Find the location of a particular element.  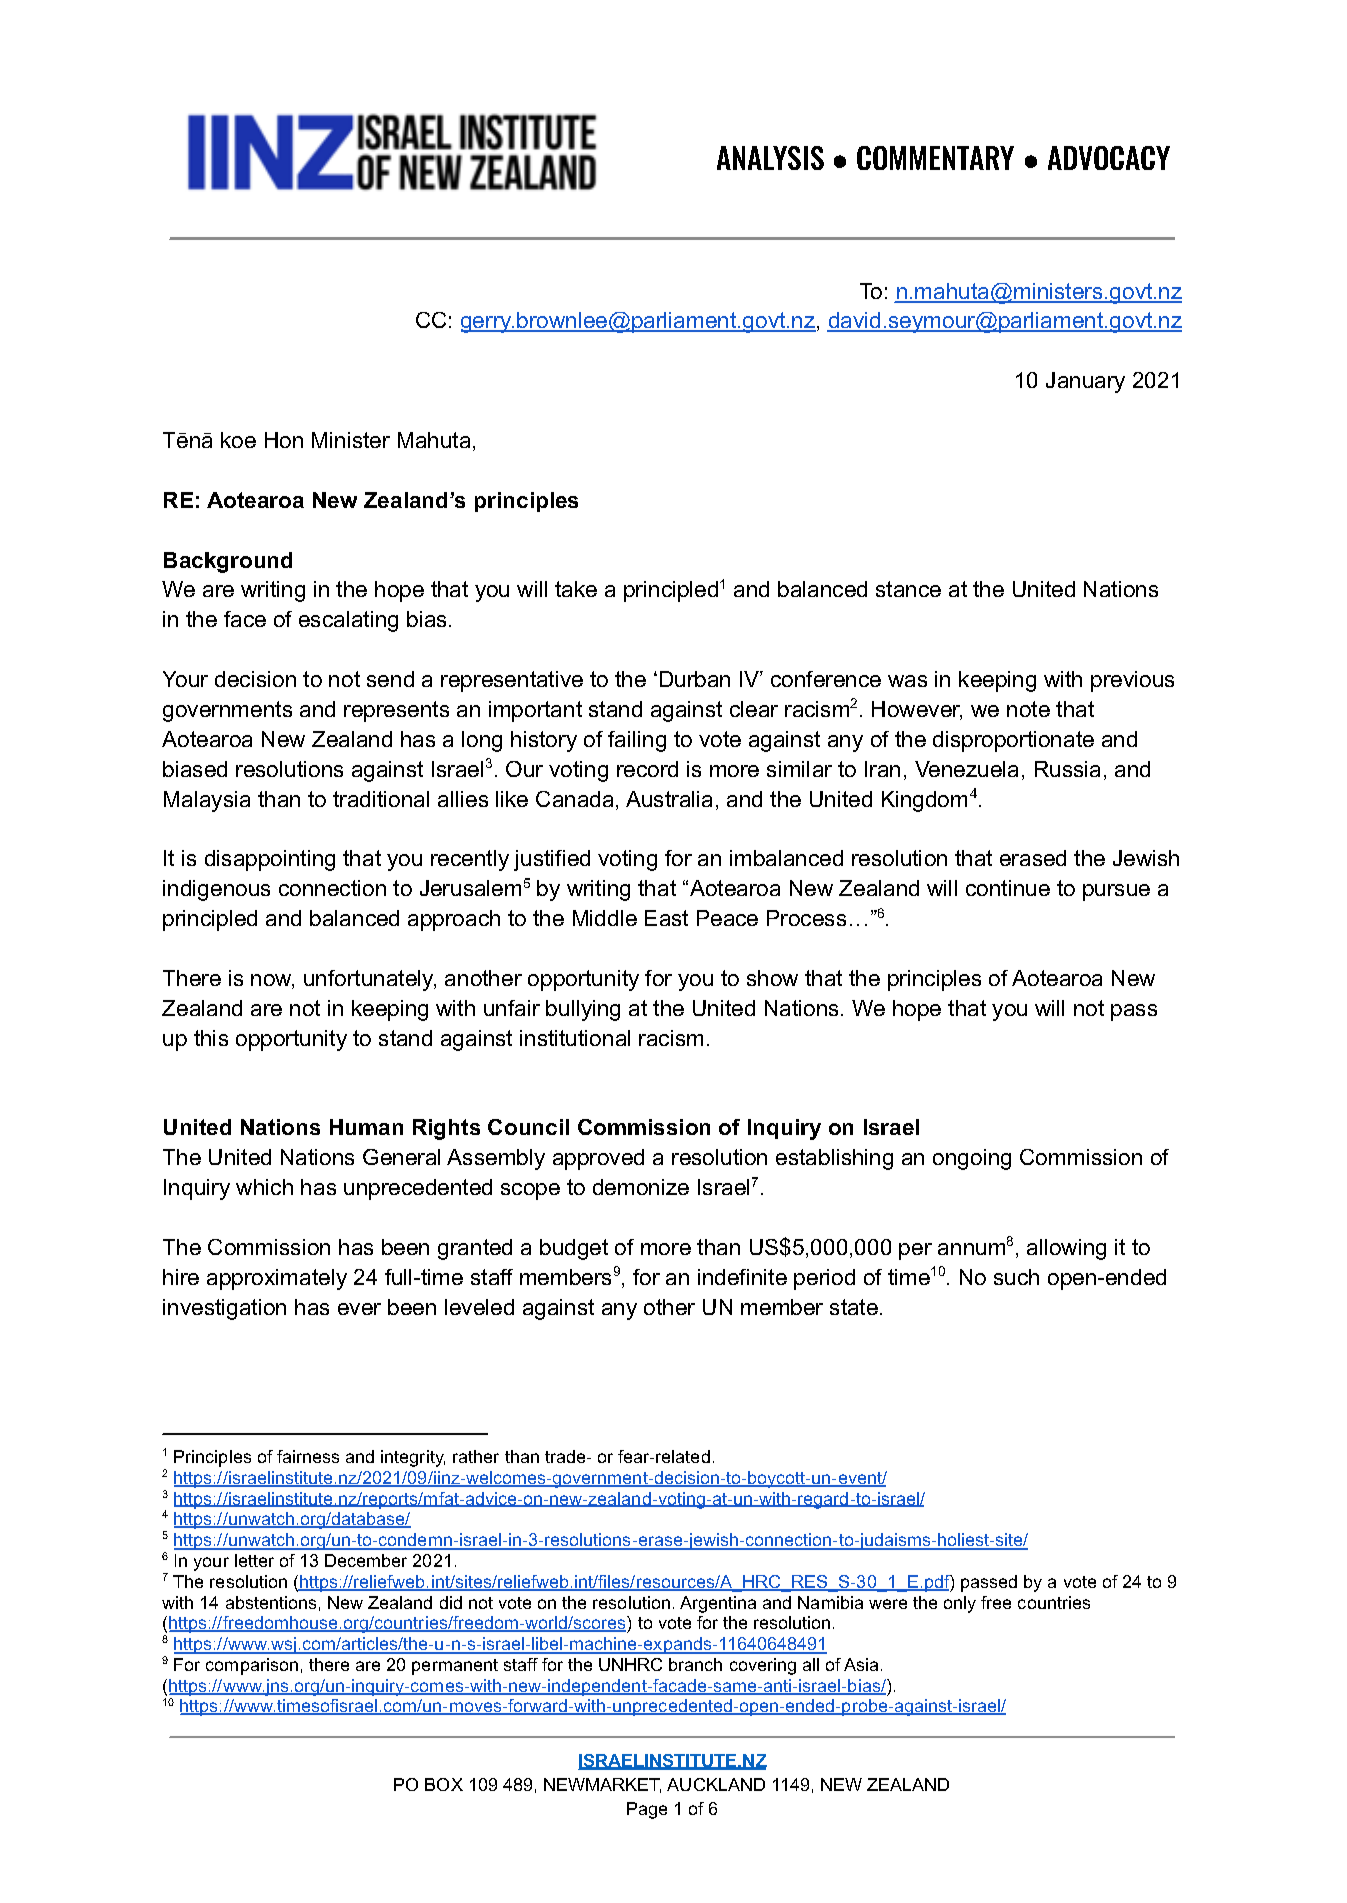

COMMENTARY is located at coordinates (935, 158).
